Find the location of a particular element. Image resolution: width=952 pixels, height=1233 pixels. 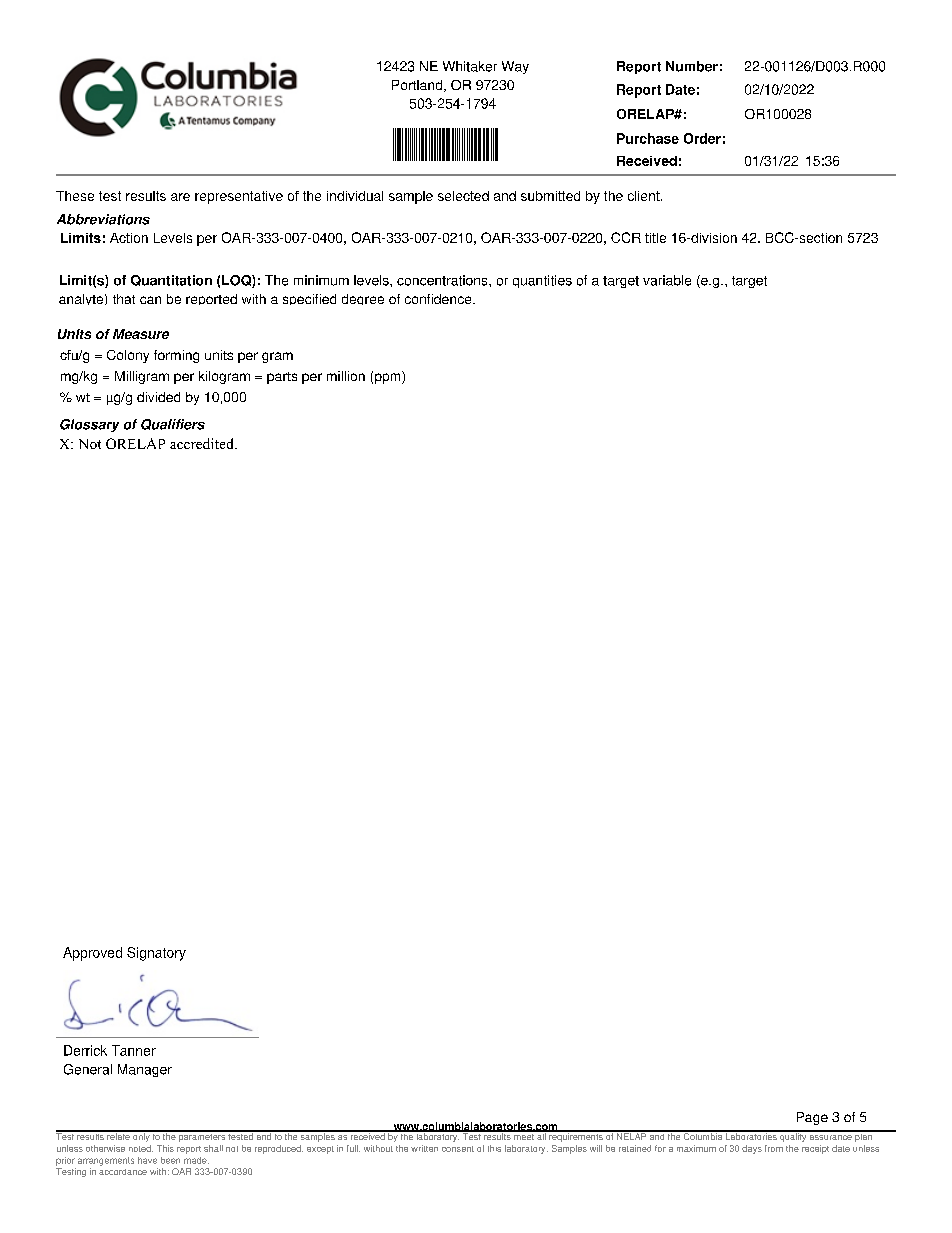

Page is located at coordinates (812, 1118).
